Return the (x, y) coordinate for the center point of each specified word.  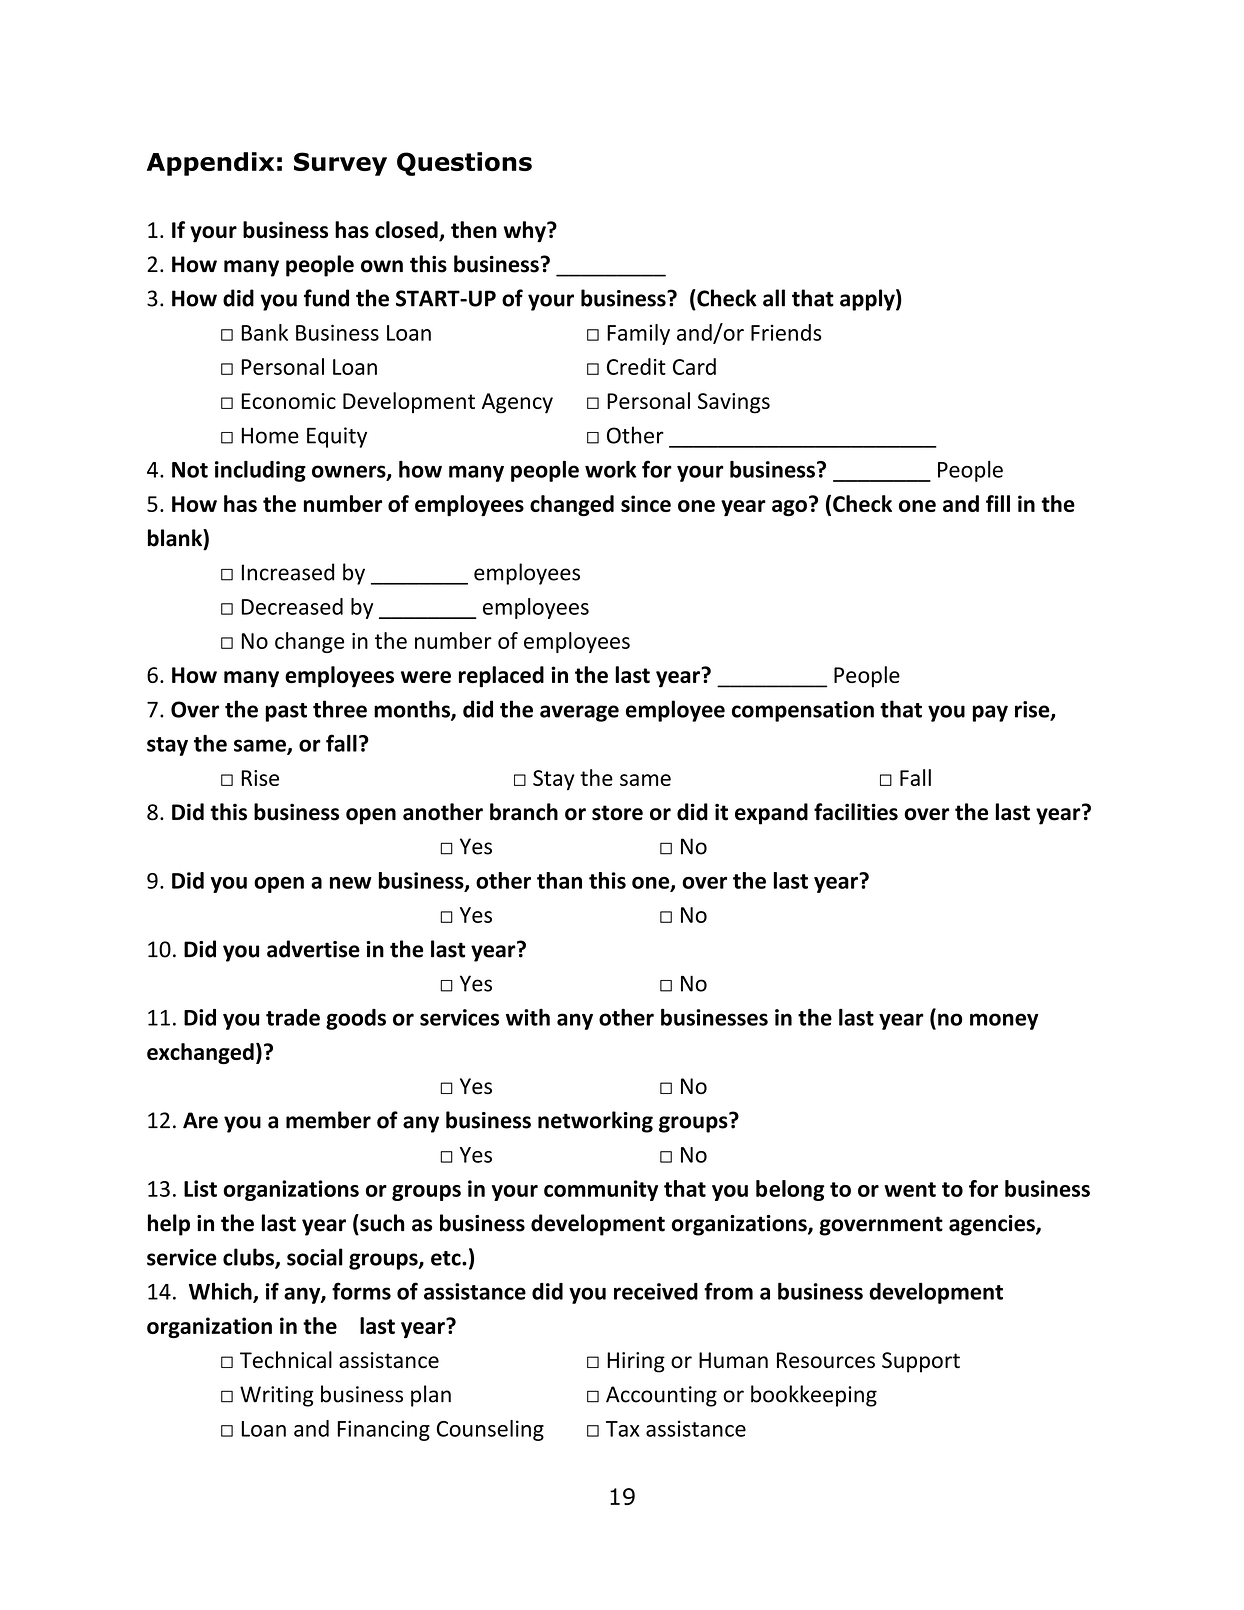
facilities (856, 812)
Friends (786, 332)
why (526, 232)
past (286, 712)
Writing (277, 1396)
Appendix (210, 164)
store (617, 813)
